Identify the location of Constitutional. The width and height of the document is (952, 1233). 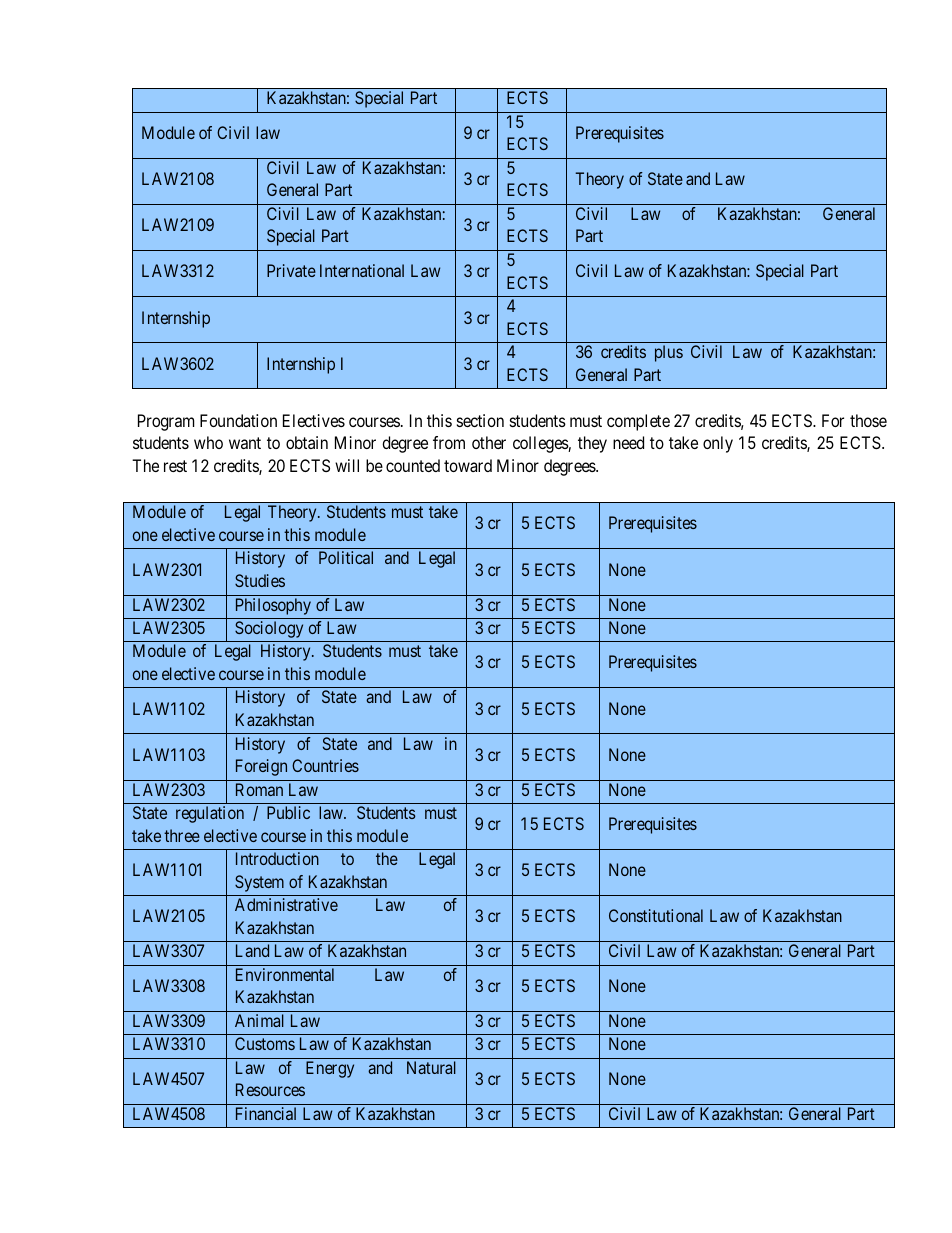
(656, 915).
